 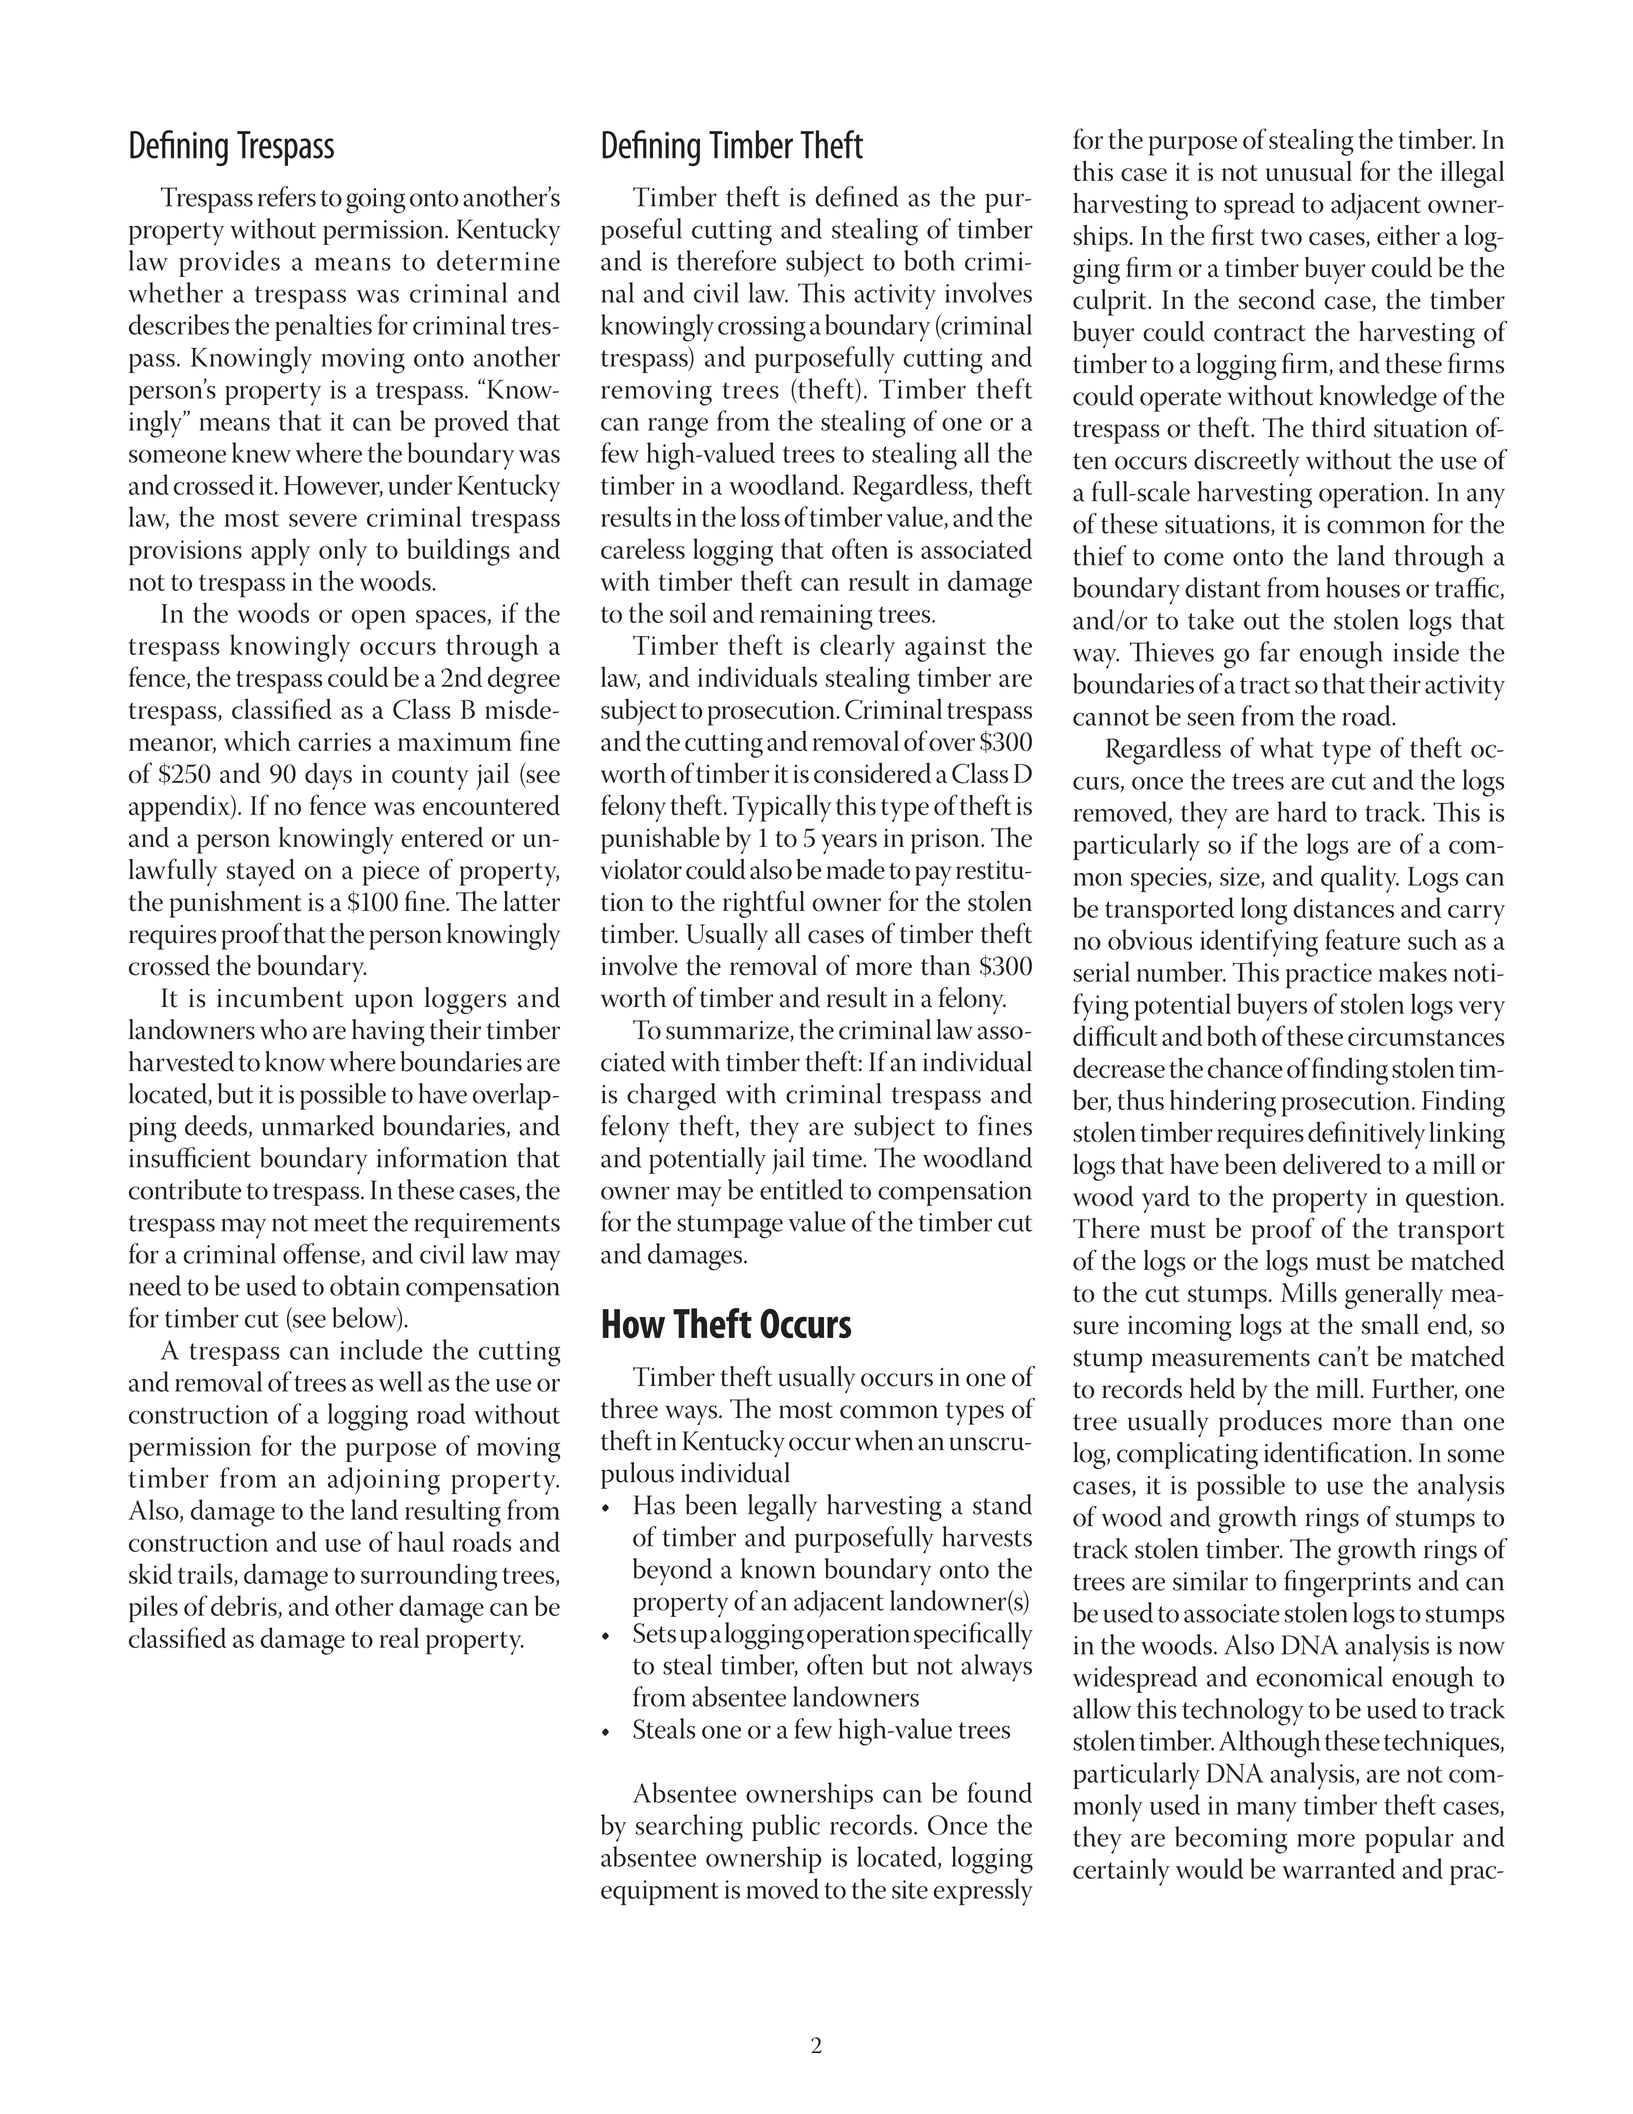 What do you see at coordinates (1338, 1868) in the page?
I see `warranted` at bounding box center [1338, 1868].
